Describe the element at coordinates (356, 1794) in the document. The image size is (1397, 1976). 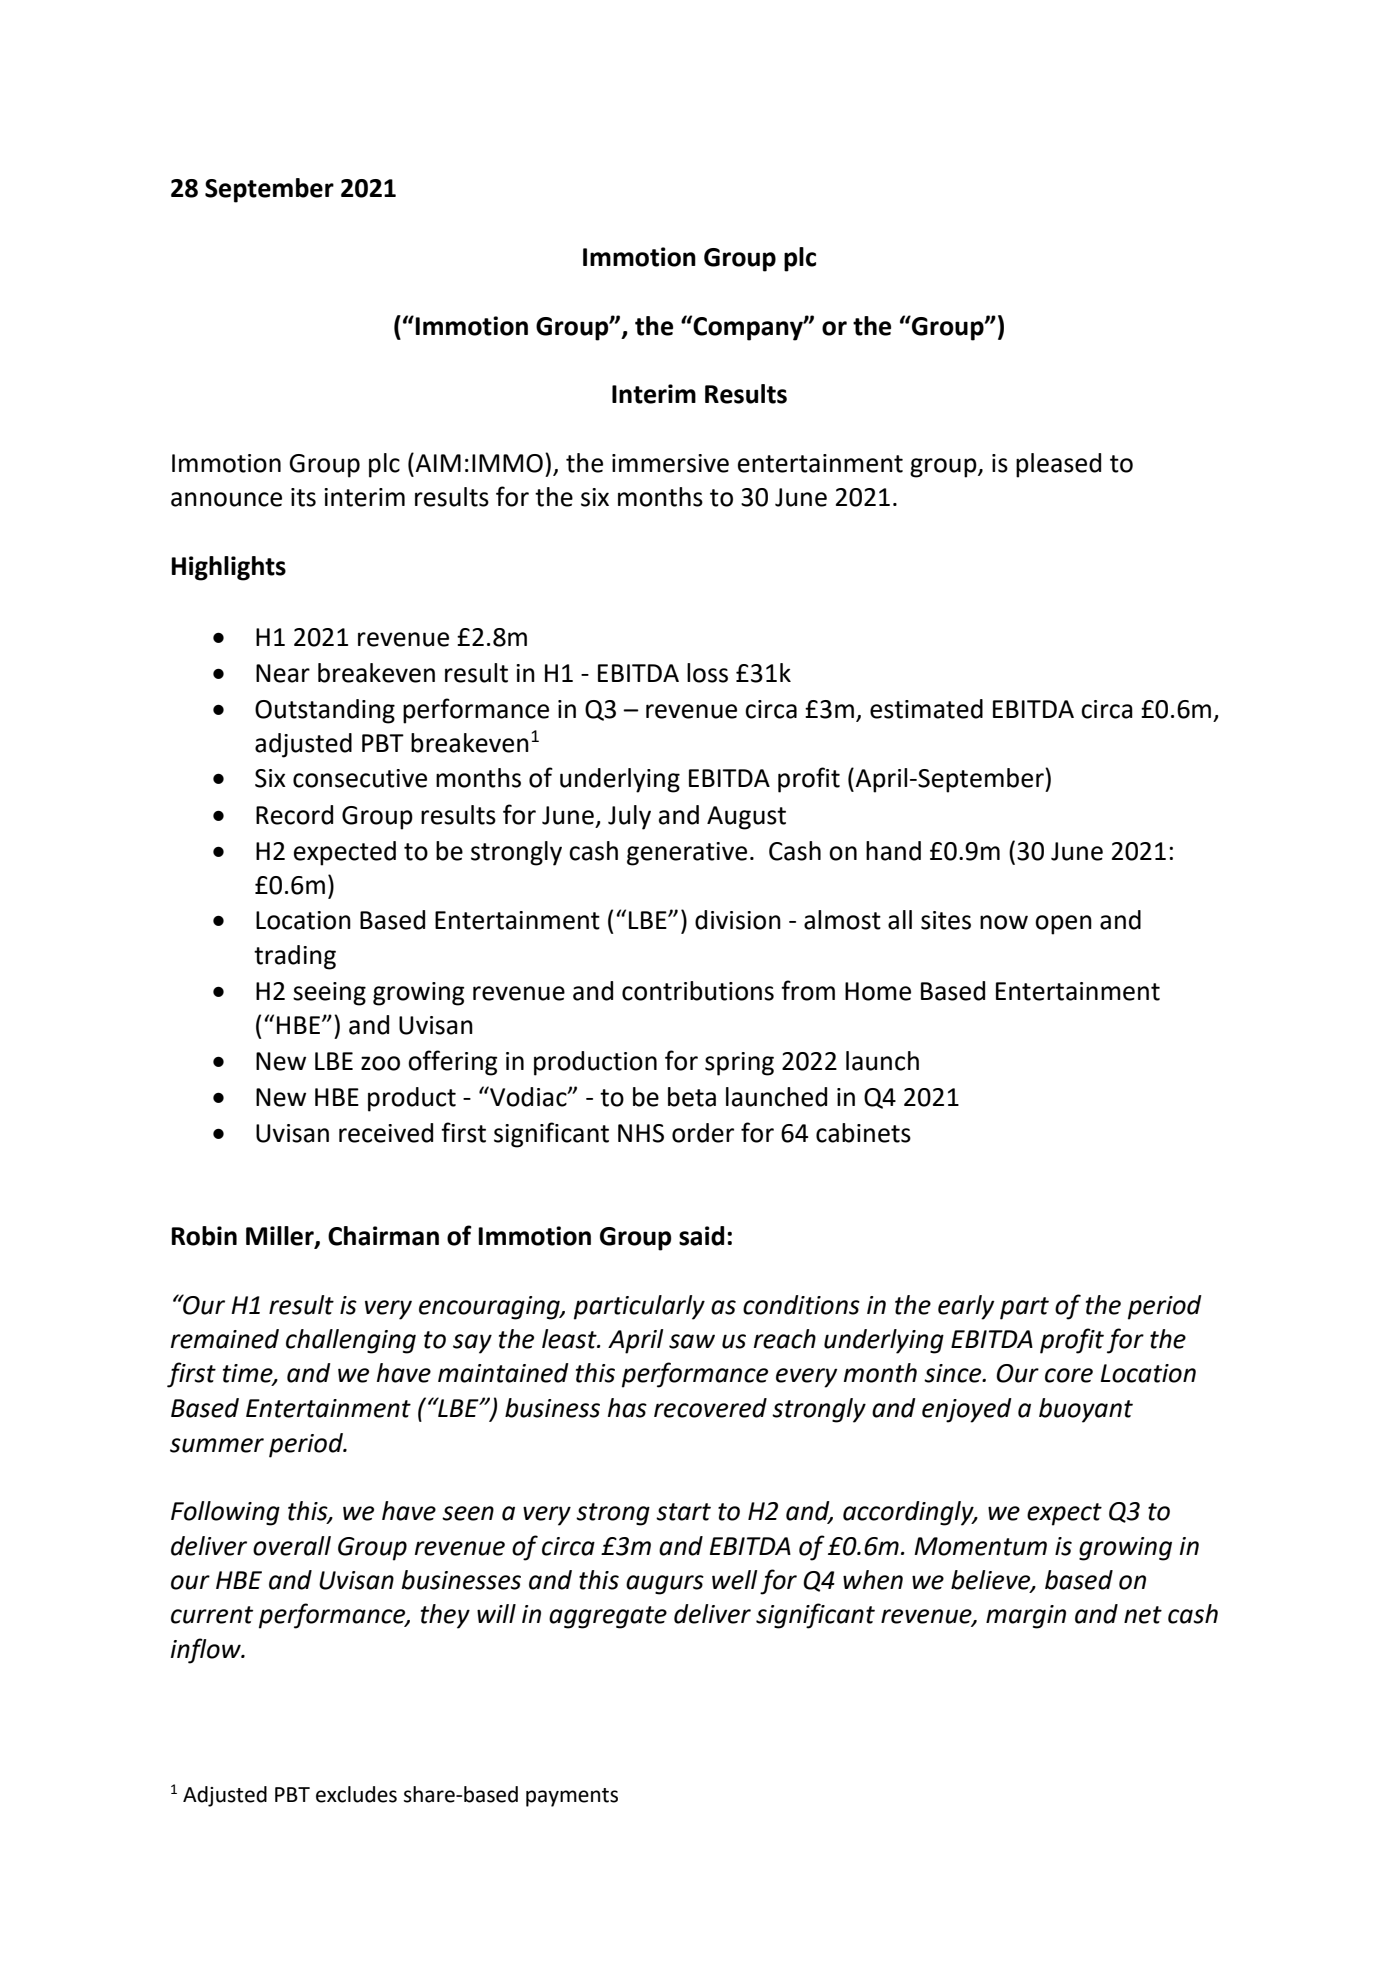
I see `excludes` at that location.
